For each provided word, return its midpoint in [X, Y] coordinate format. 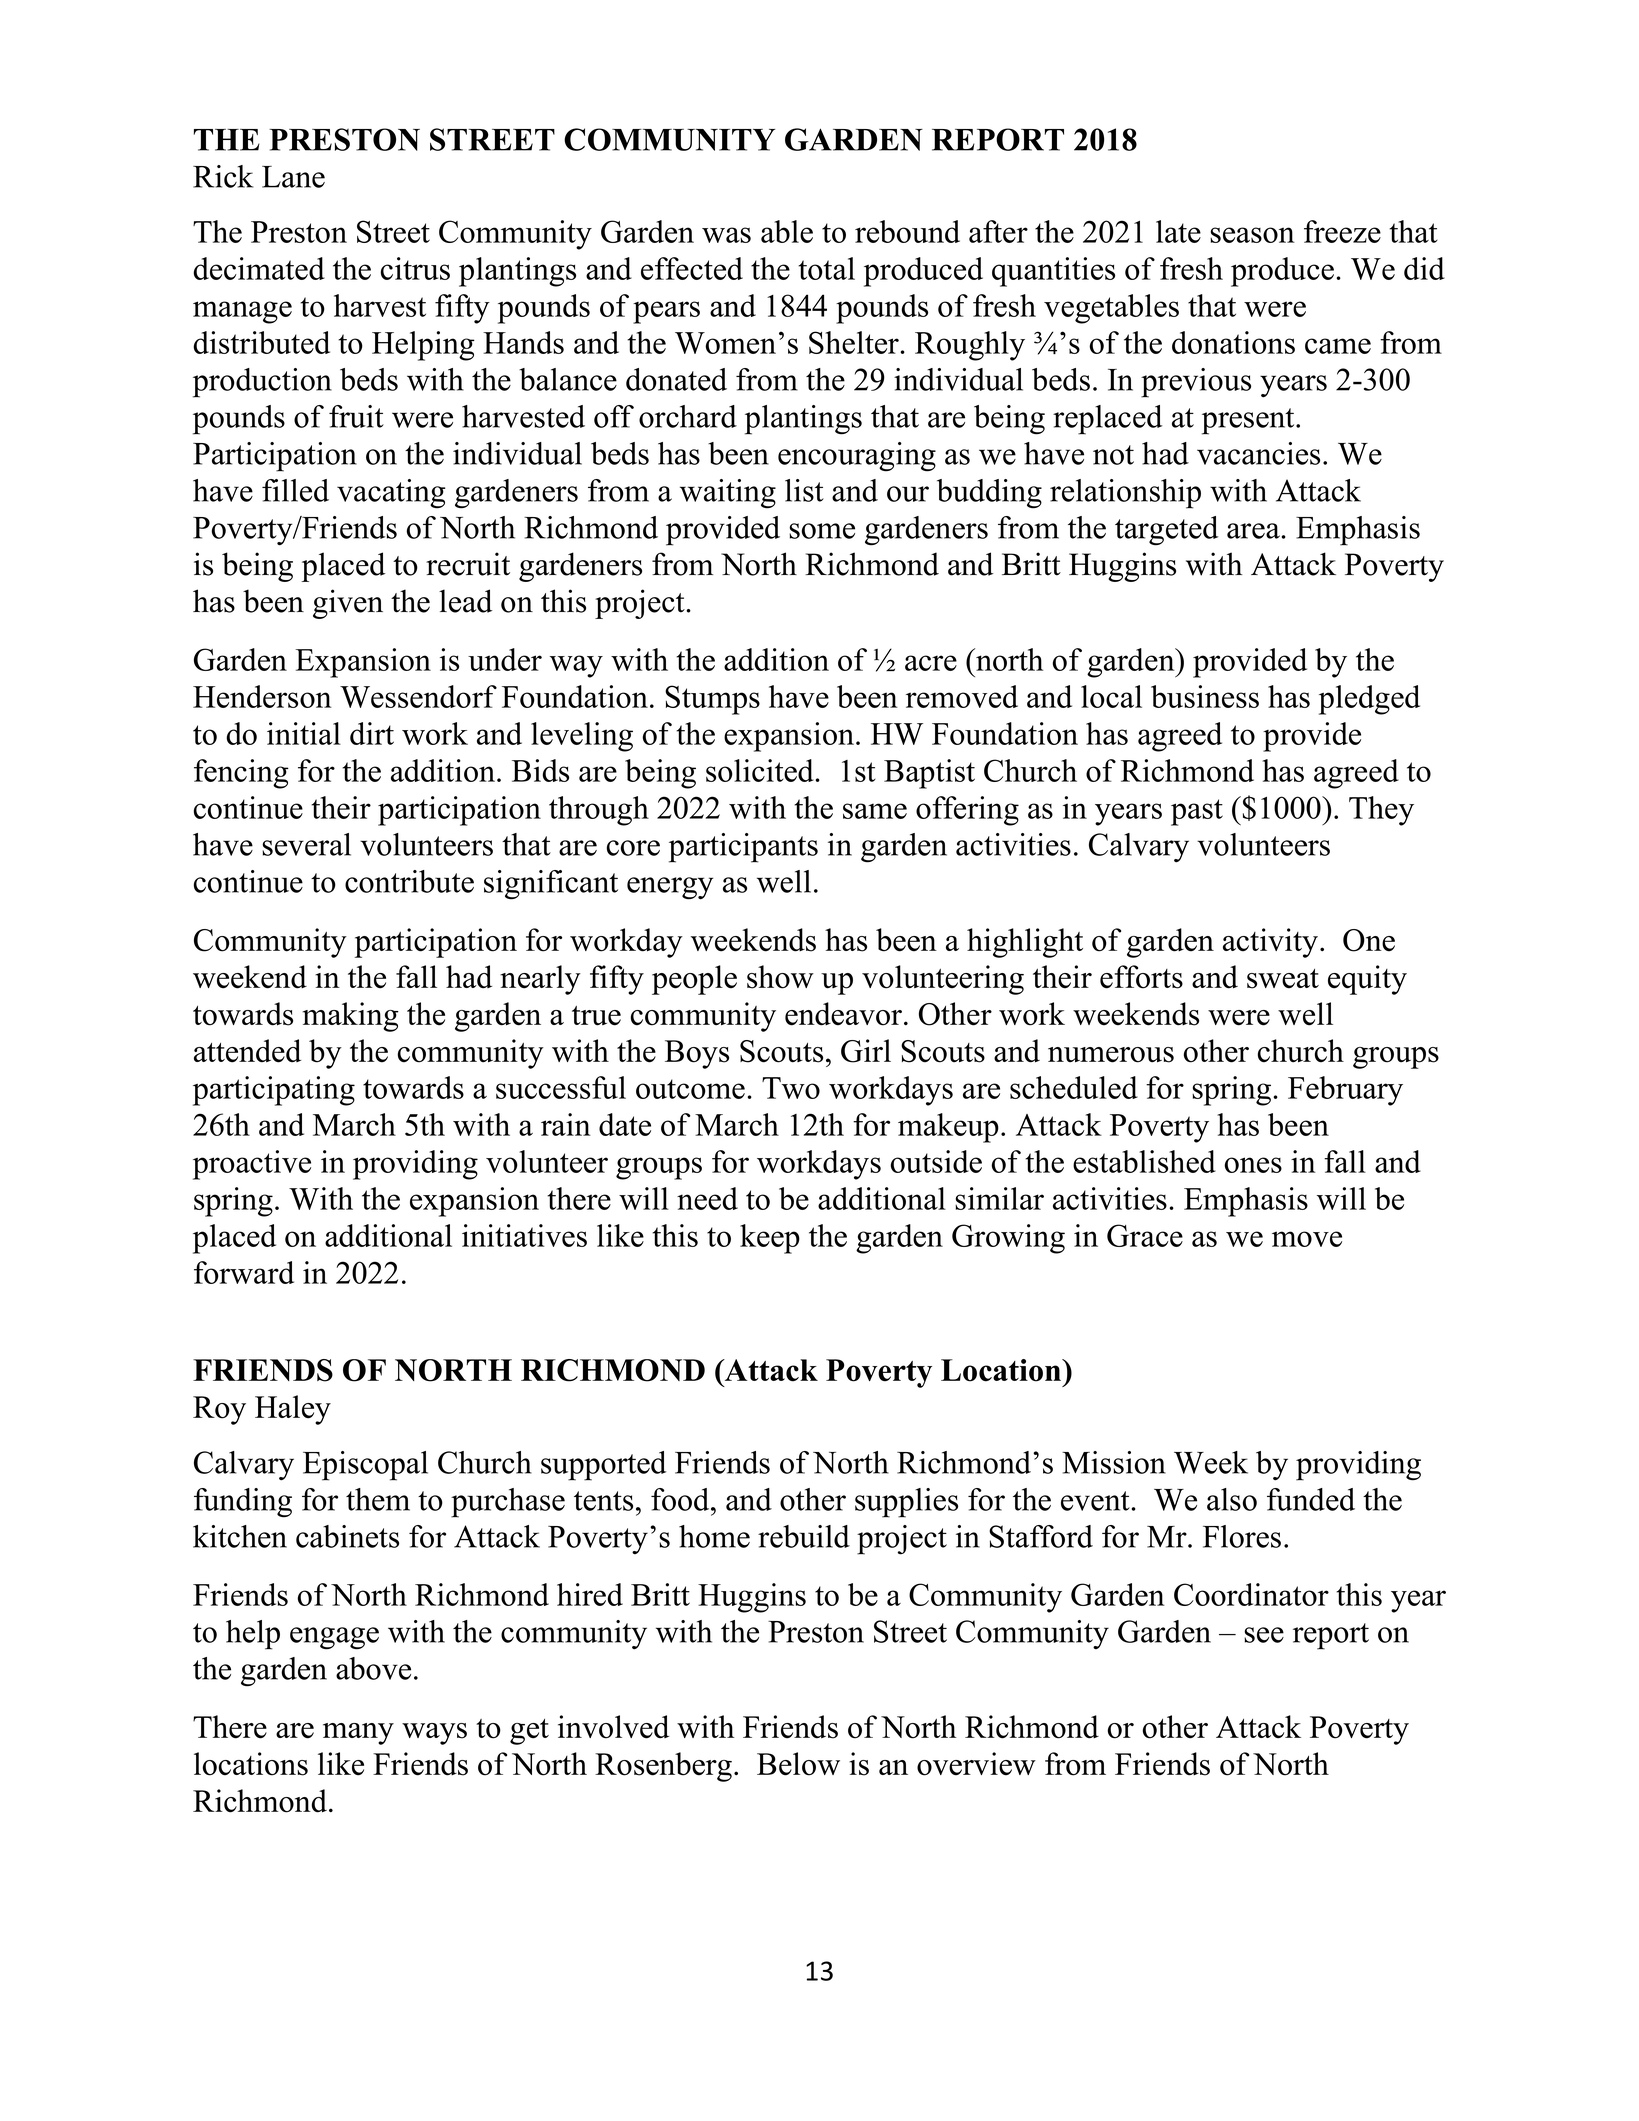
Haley [293, 1410]
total [826, 268]
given [348, 604]
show [780, 977]
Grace [1145, 1235]
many [358, 1734]
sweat [1283, 979]
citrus [415, 268]
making [351, 1017]
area [1253, 531]
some [822, 531]
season [1252, 235]
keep [770, 1239]
